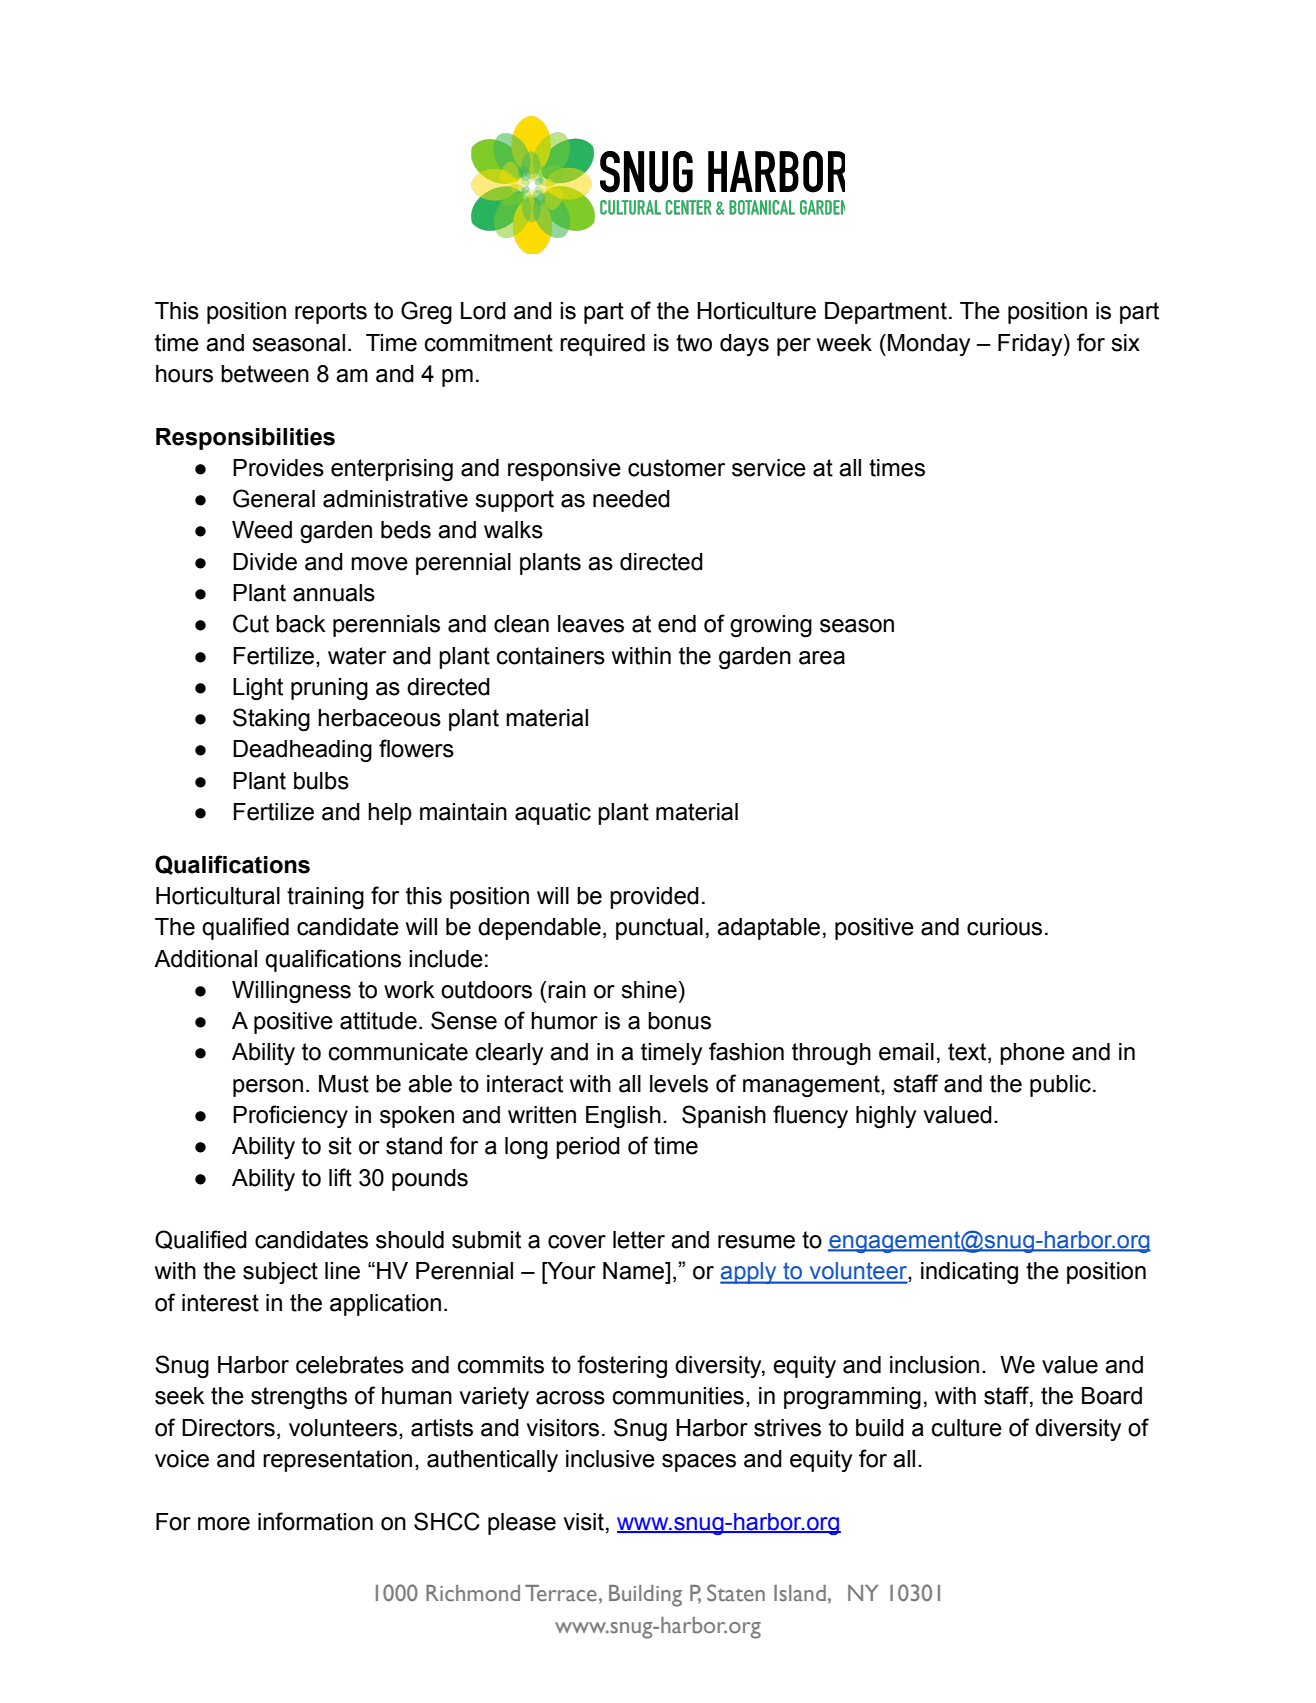  Describe the element at coordinates (659, 929) in the document. I see `punctual` at that location.
